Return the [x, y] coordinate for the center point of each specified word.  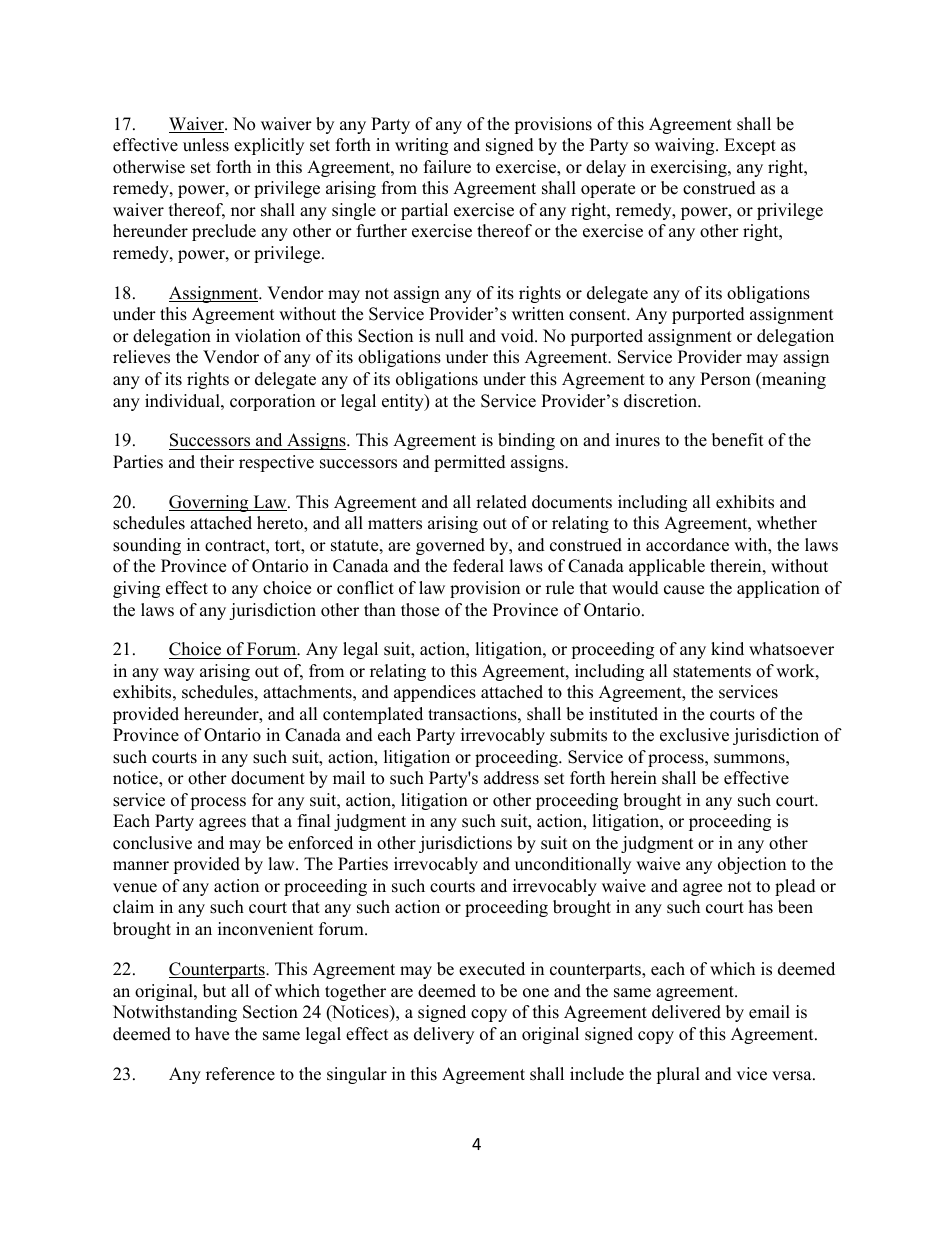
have [212, 1034]
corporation [272, 402]
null [449, 336]
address [511, 778]
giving [136, 589]
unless [206, 145]
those [420, 610]
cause [684, 590]
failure [447, 167]
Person [725, 379]
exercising [690, 168]
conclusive [152, 843]
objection [752, 865]
